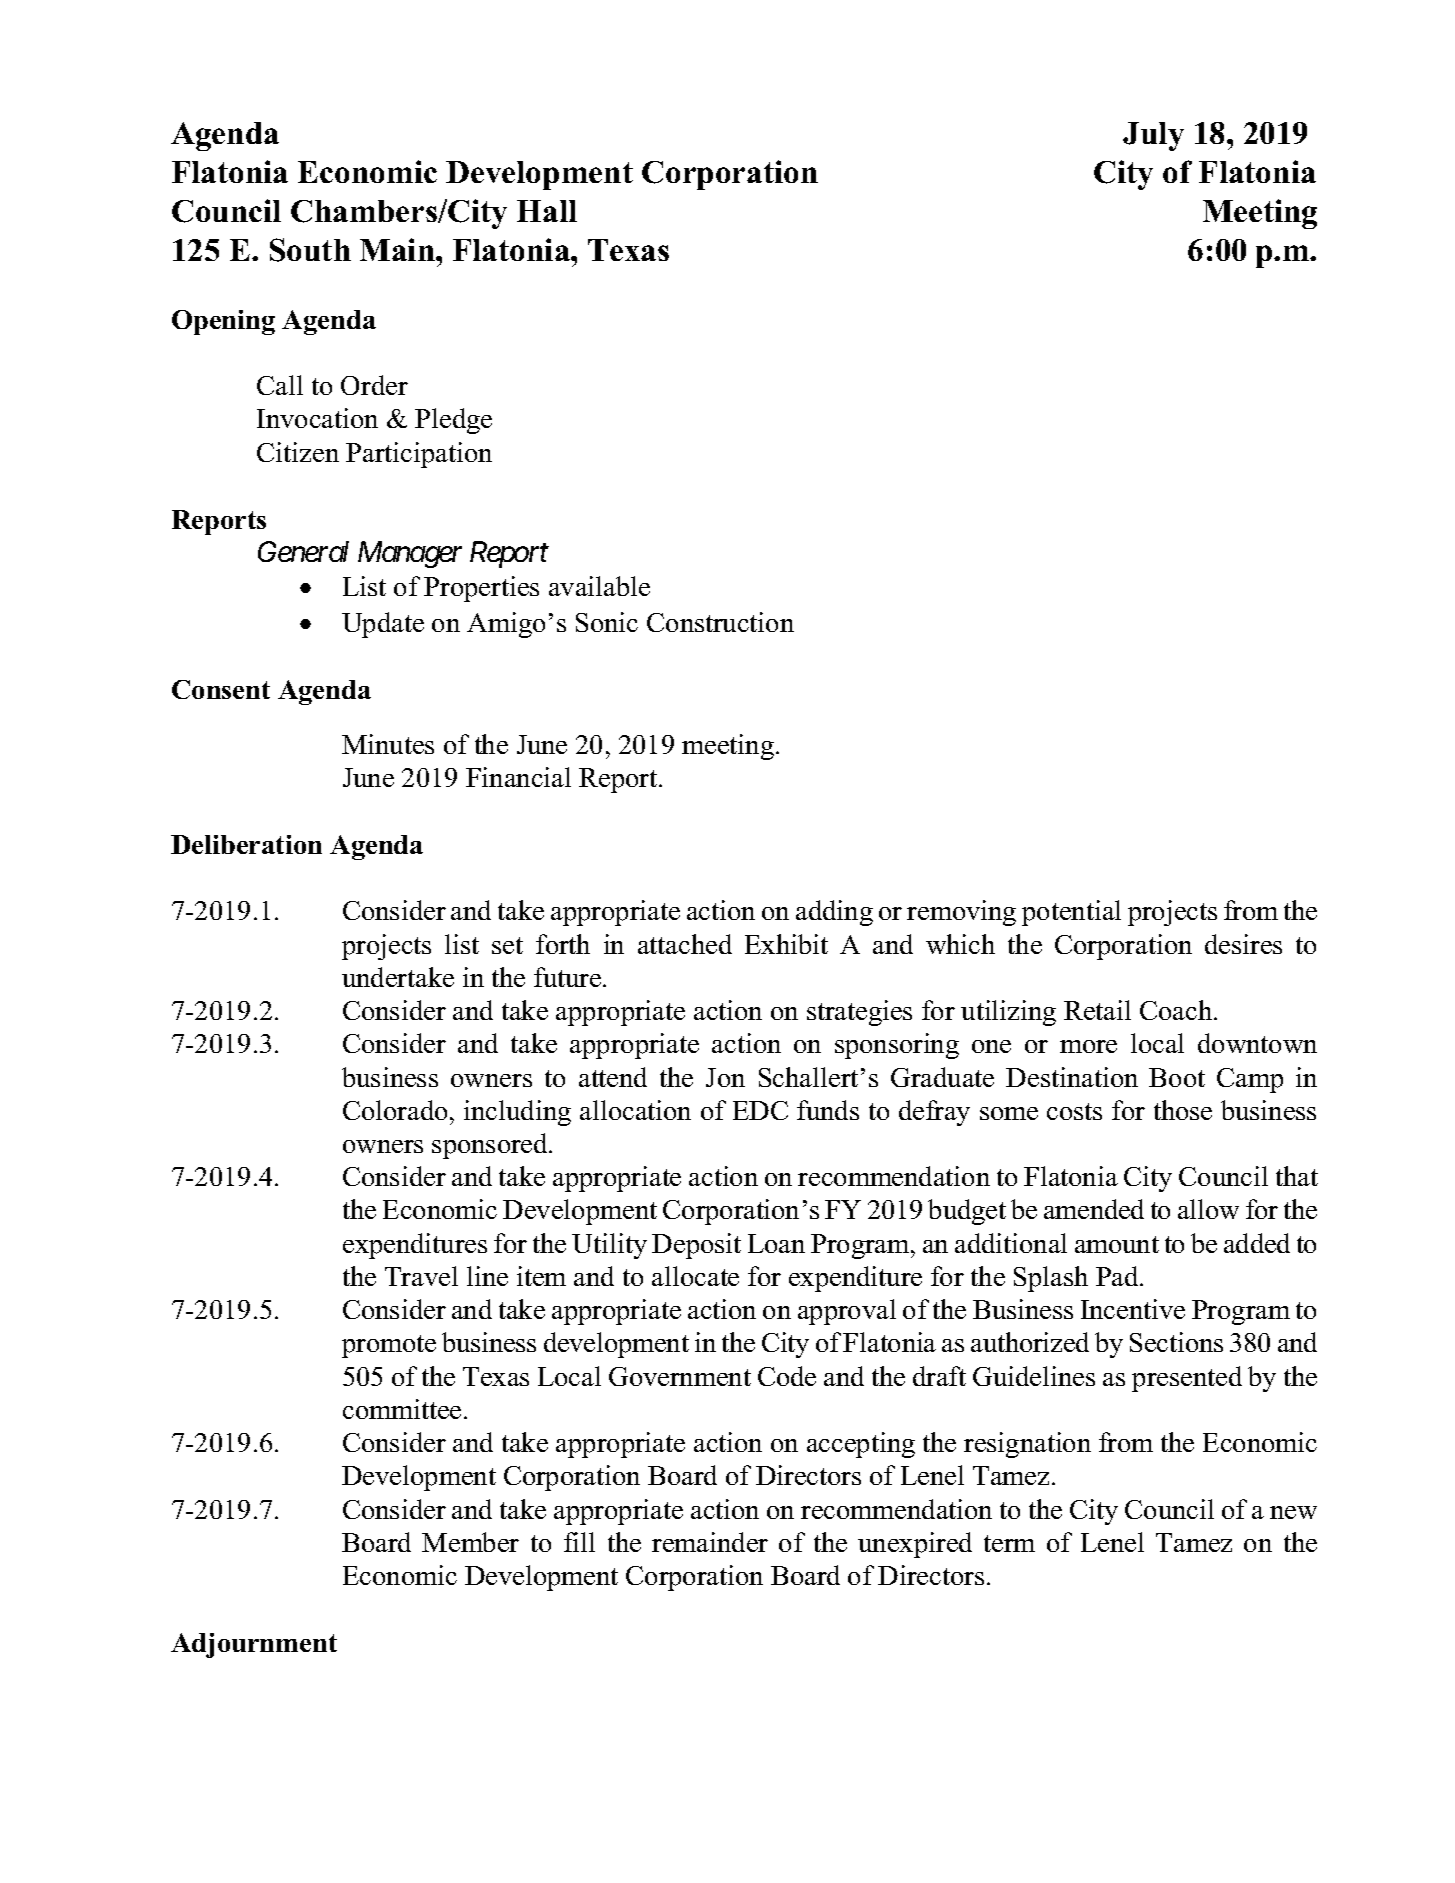 The image size is (1455, 1883). Describe the element at coordinates (254, 1645) in the screenshot. I see `Adjournment` at that location.
